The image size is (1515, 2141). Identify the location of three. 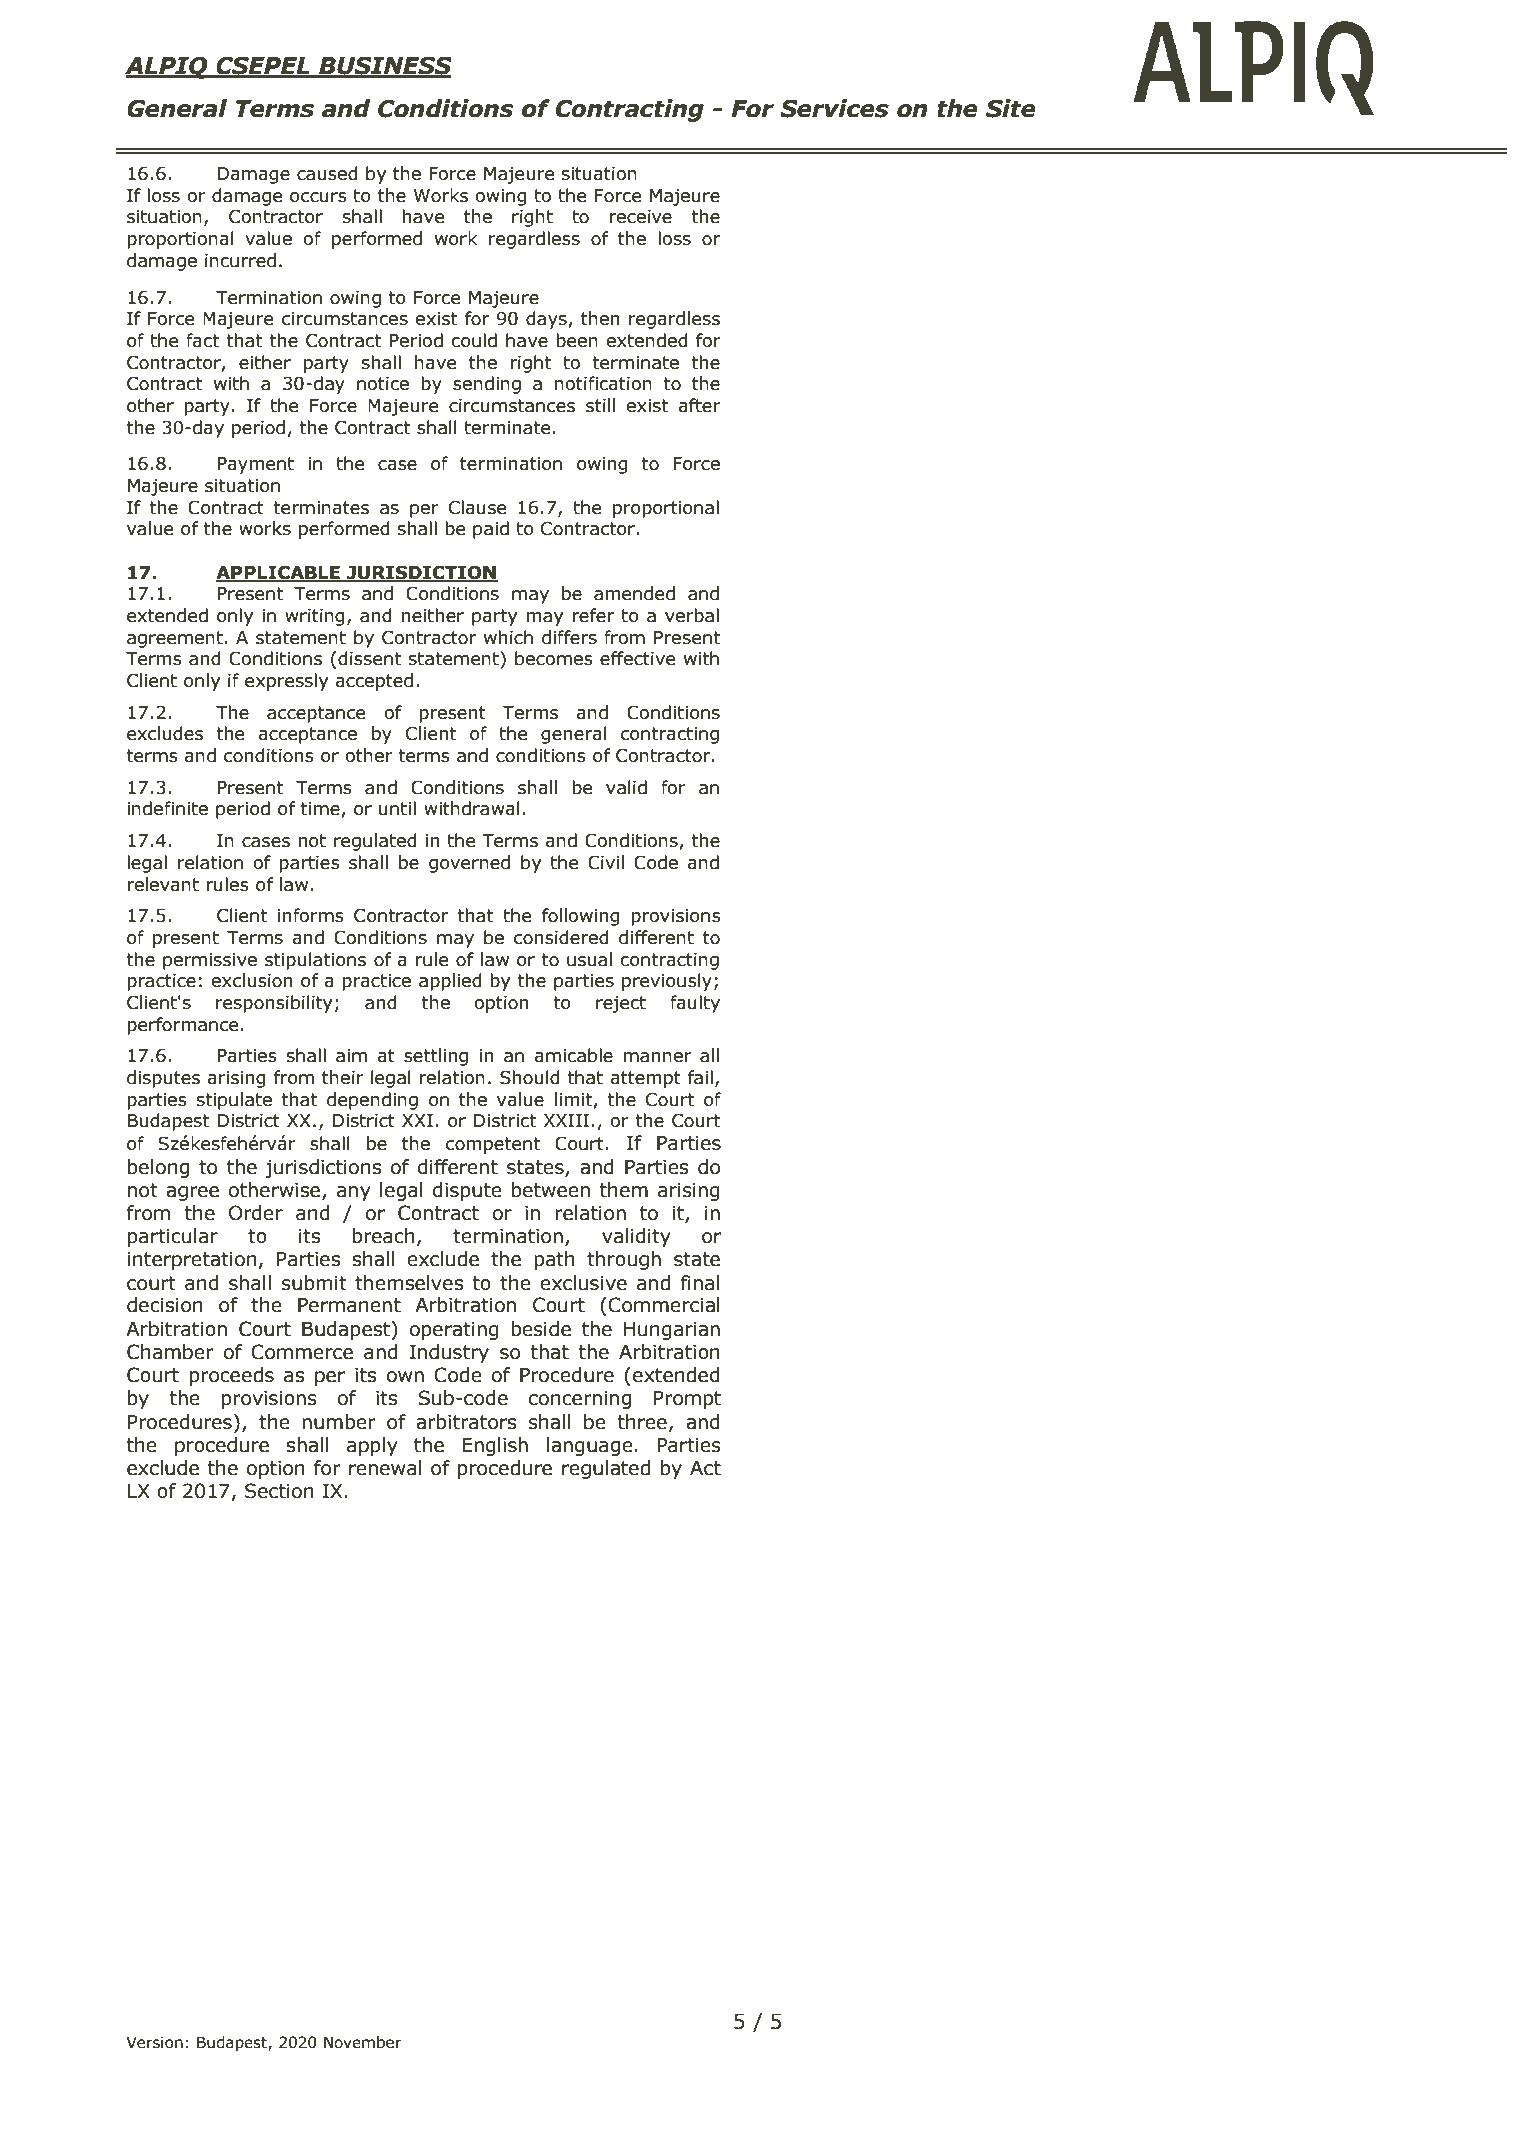
(642, 1422).
